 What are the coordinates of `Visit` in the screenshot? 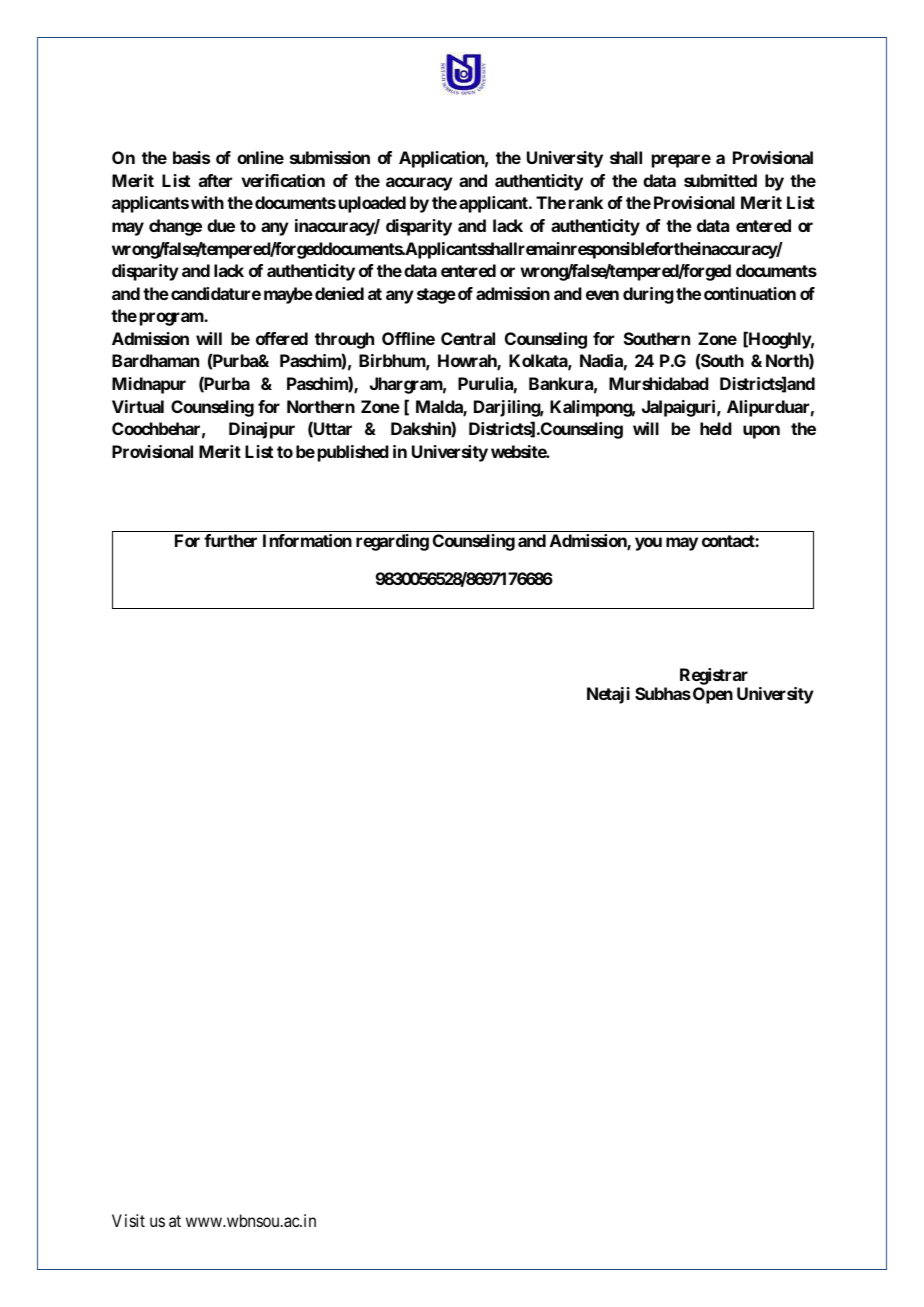 It's located at (128, 1220).
